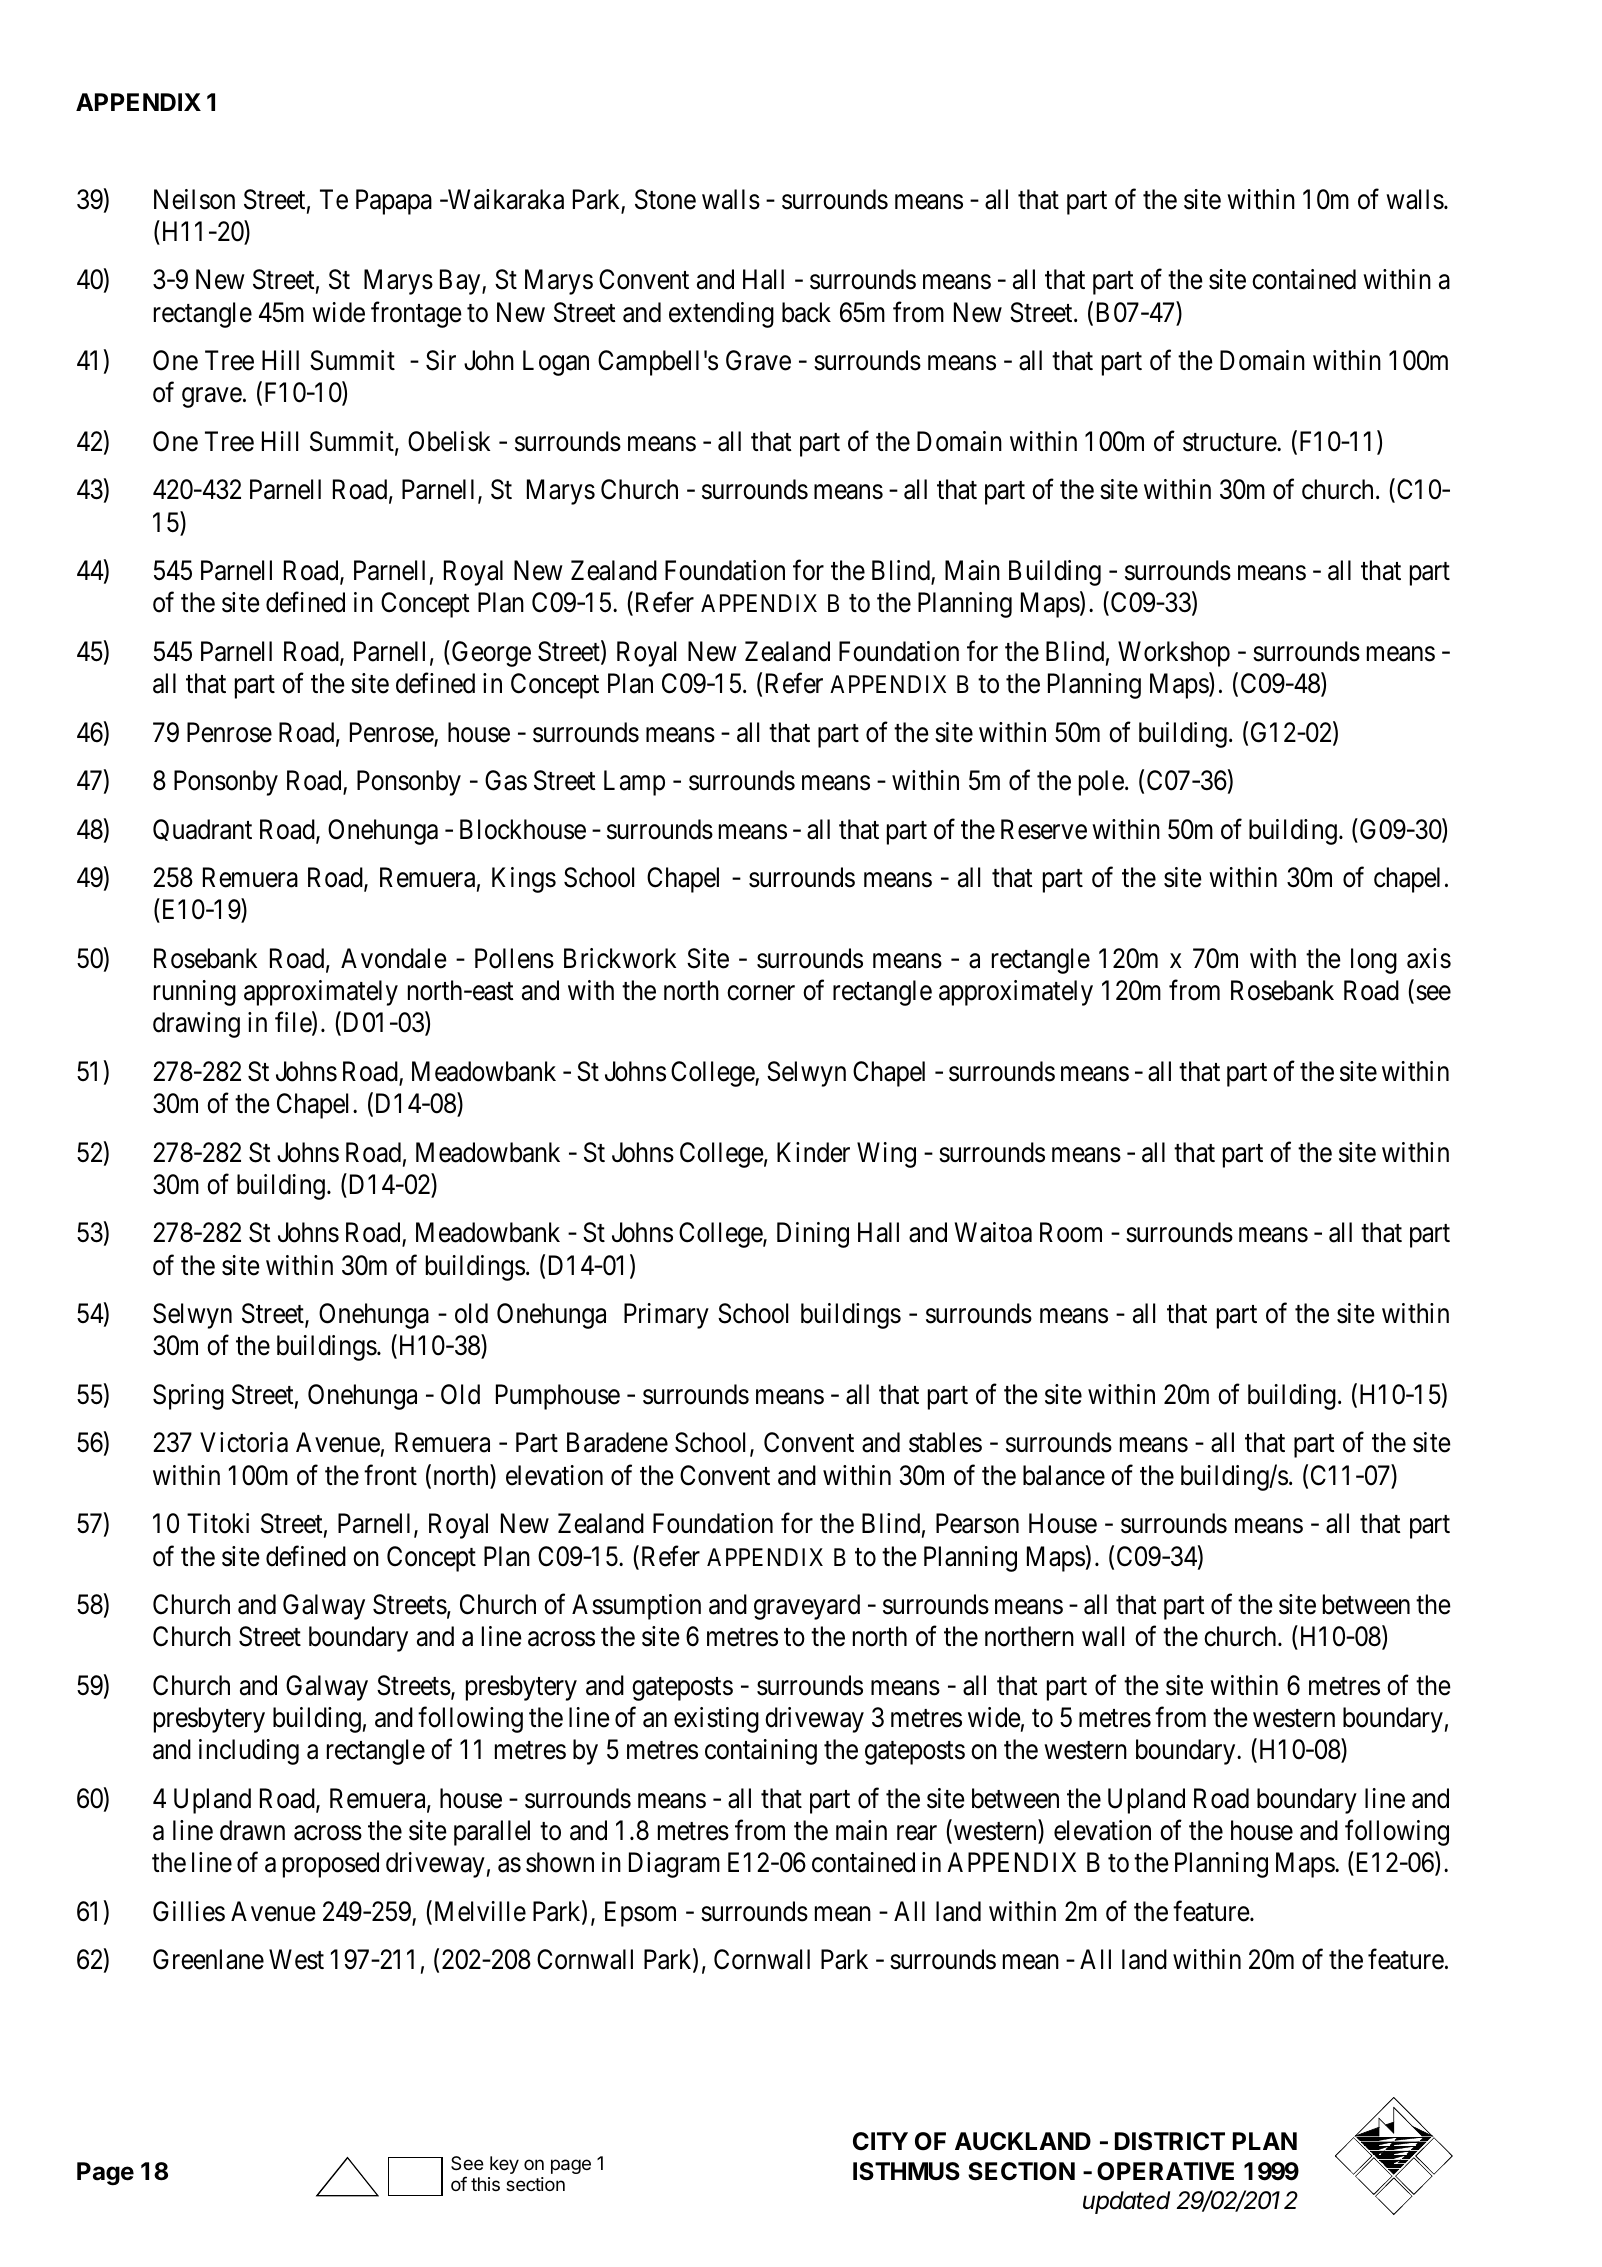 This document has width=1602, height=2267. Describe the element at coordinates (636, 1607) in the document. I see `Assumption` at that location.
